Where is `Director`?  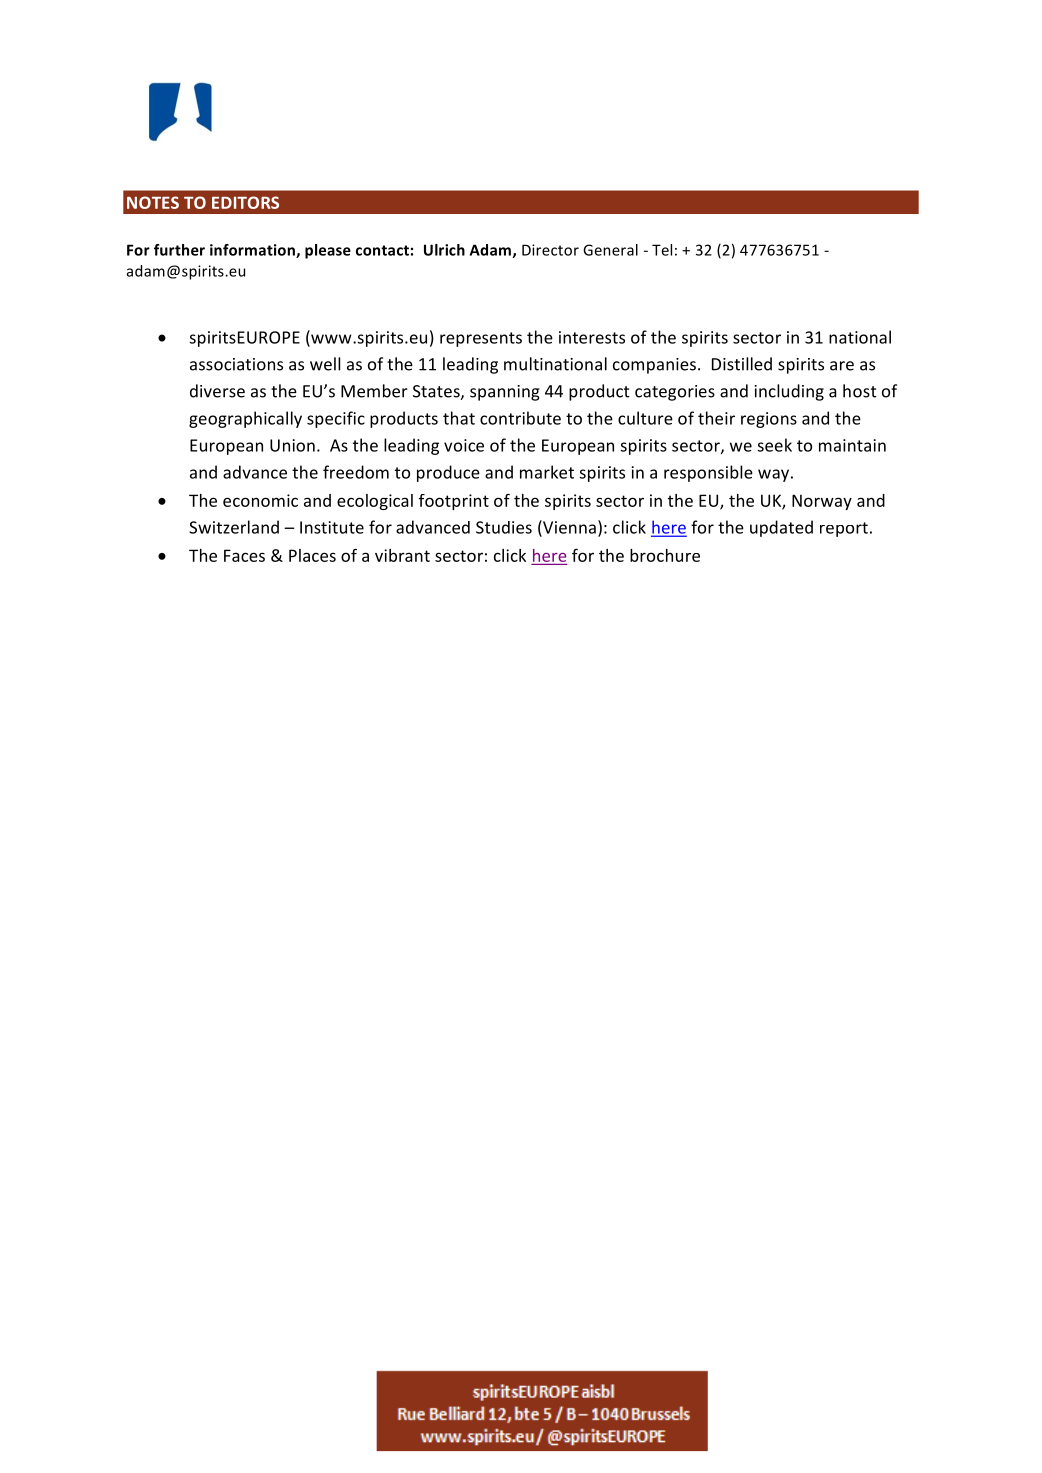
Director is located at coordinates (550, 250).
